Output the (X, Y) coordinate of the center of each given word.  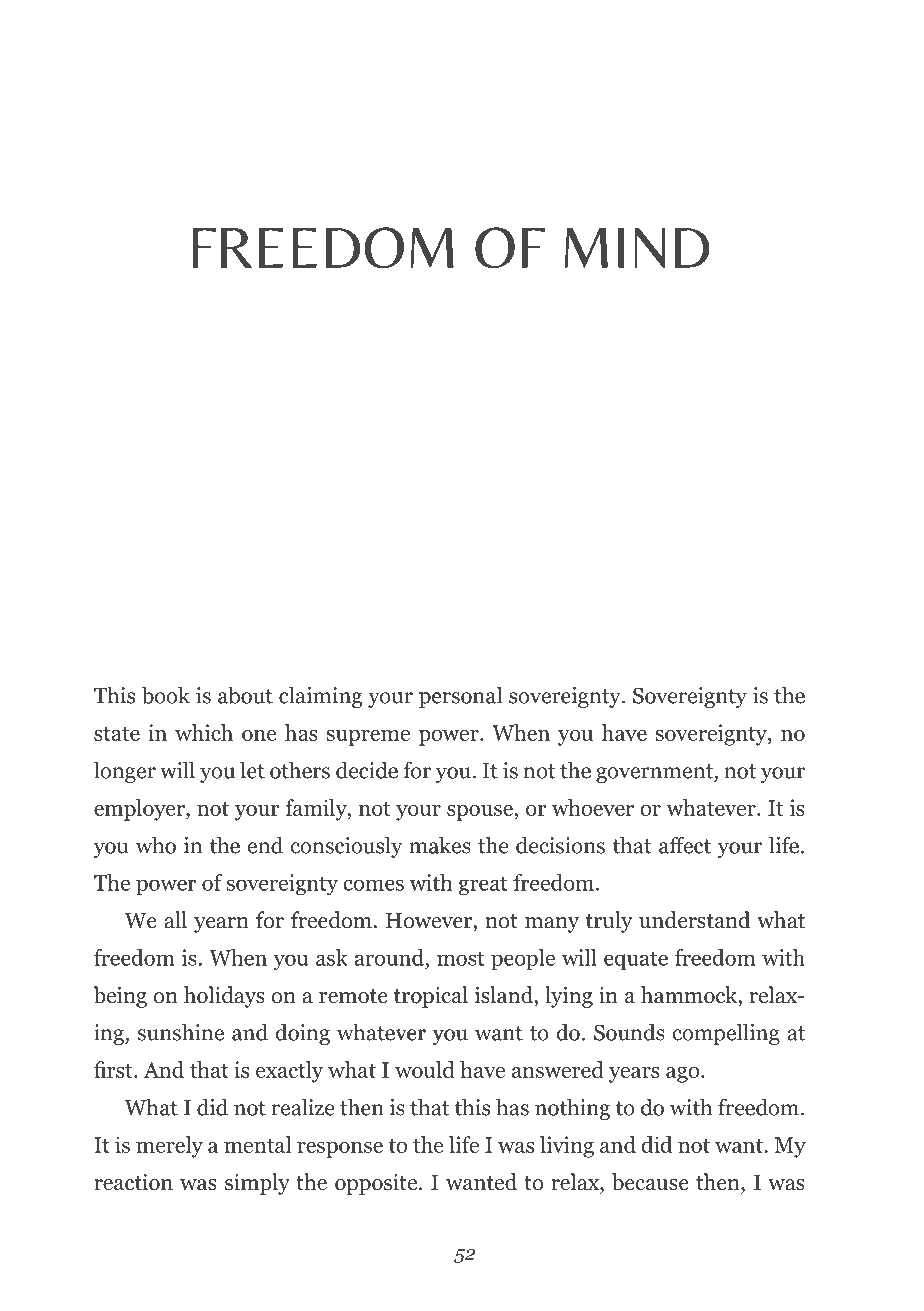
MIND (637, 248)
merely (169, 1147)
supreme (368, 738)
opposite (377, 1184)
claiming (321, 697)
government (655, 773)
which (204, 732)
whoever (593, 807)
